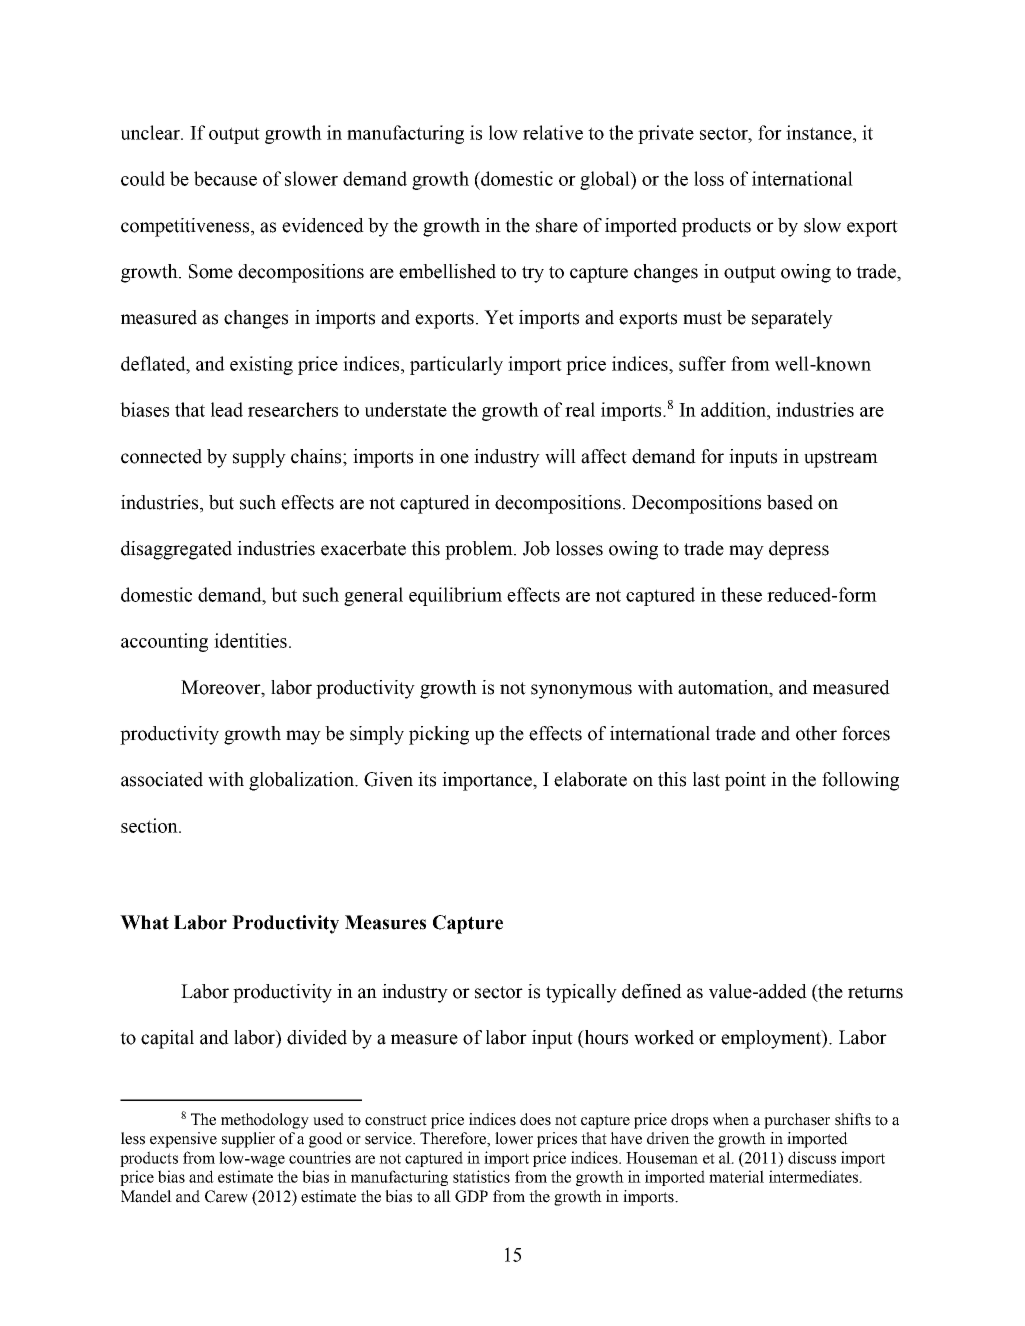  Describe the element at coordinates (250, 640) in the image. I see `identities` at that location.
